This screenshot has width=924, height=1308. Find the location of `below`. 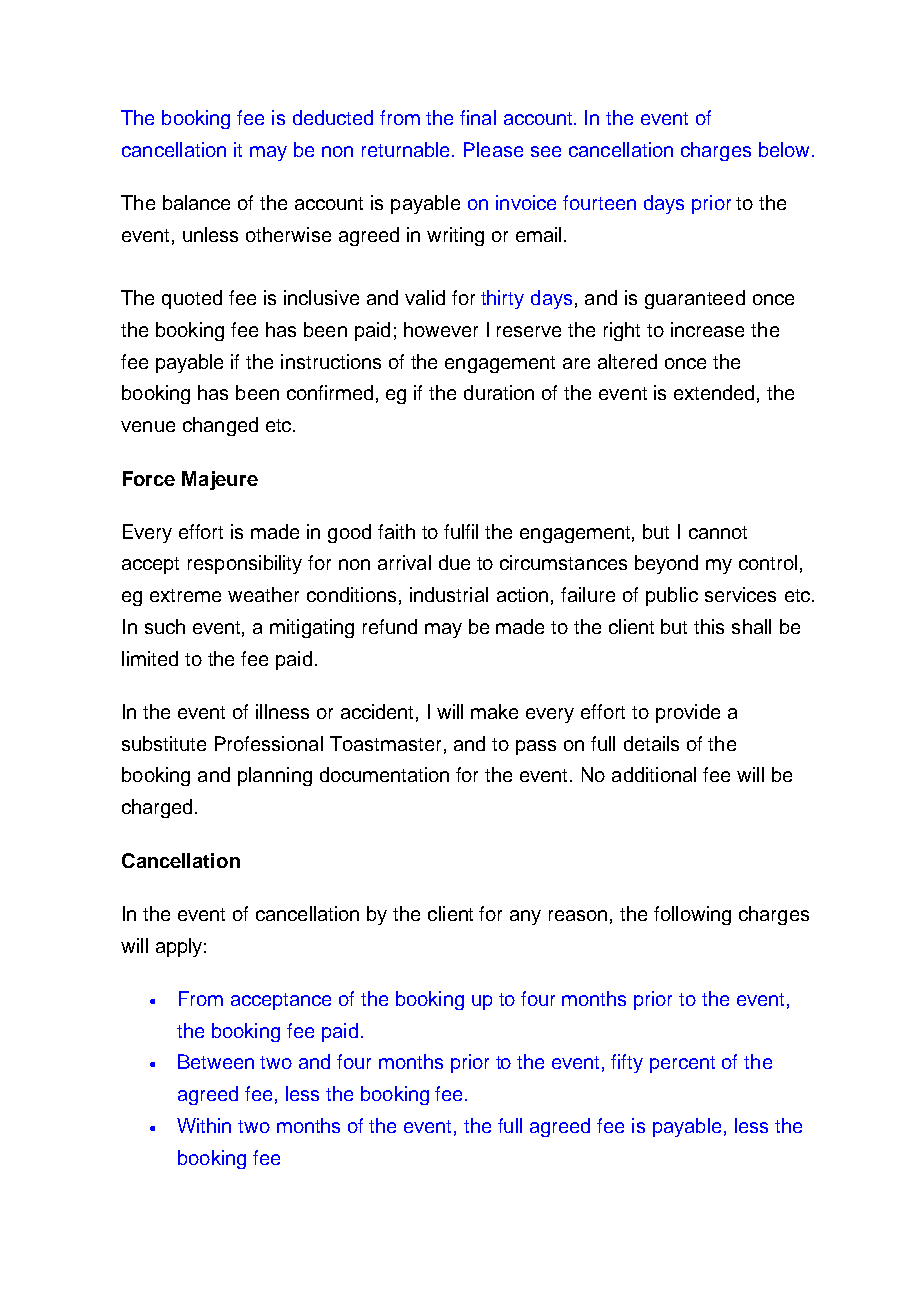

below is located at coordinates (784, 149).
